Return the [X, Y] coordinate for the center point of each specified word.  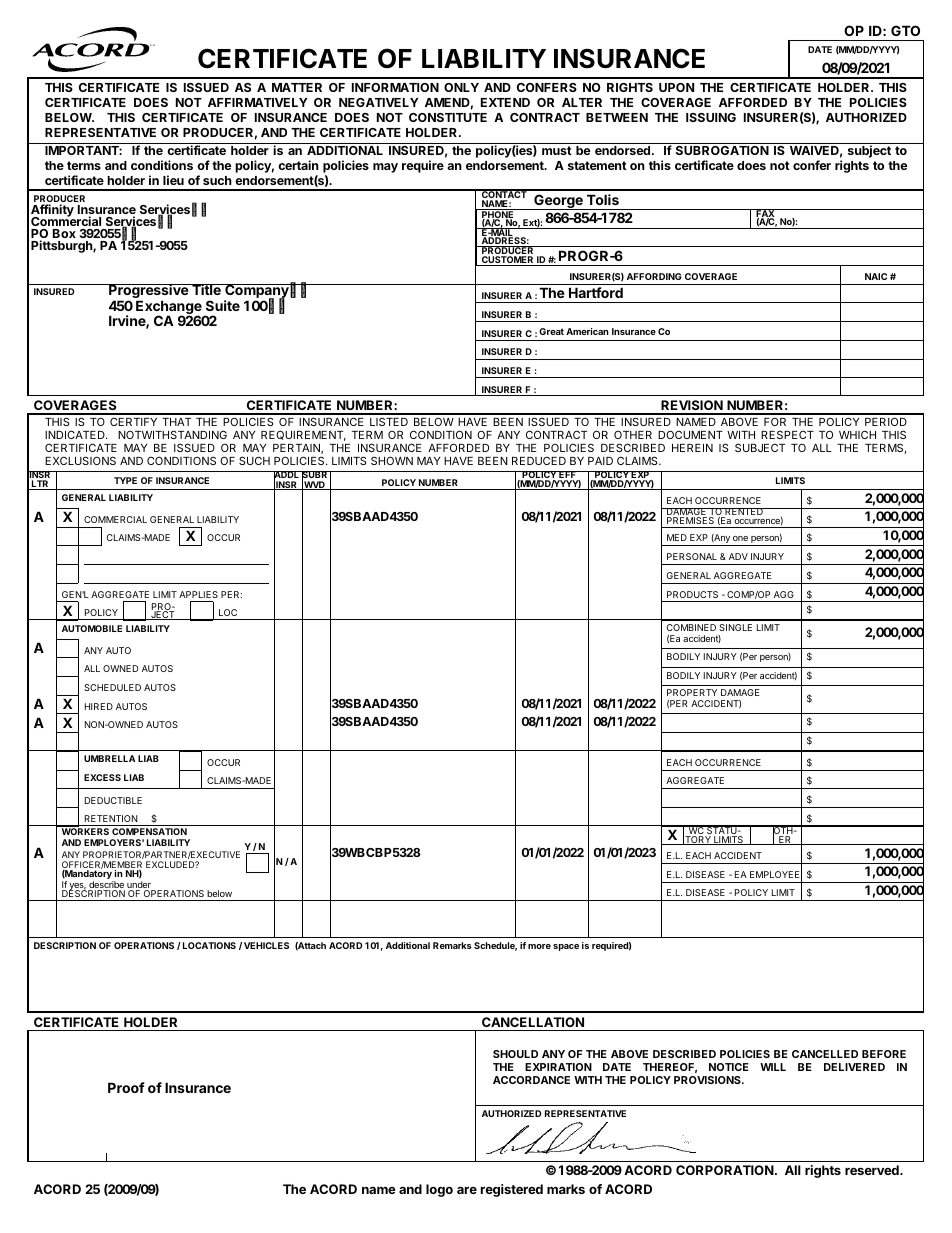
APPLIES [198, 594]
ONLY [461, 87]
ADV [738, 556]
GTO [905, 30]
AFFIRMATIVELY [258, 102]
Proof [126, 1087]
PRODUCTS [692, 594]
